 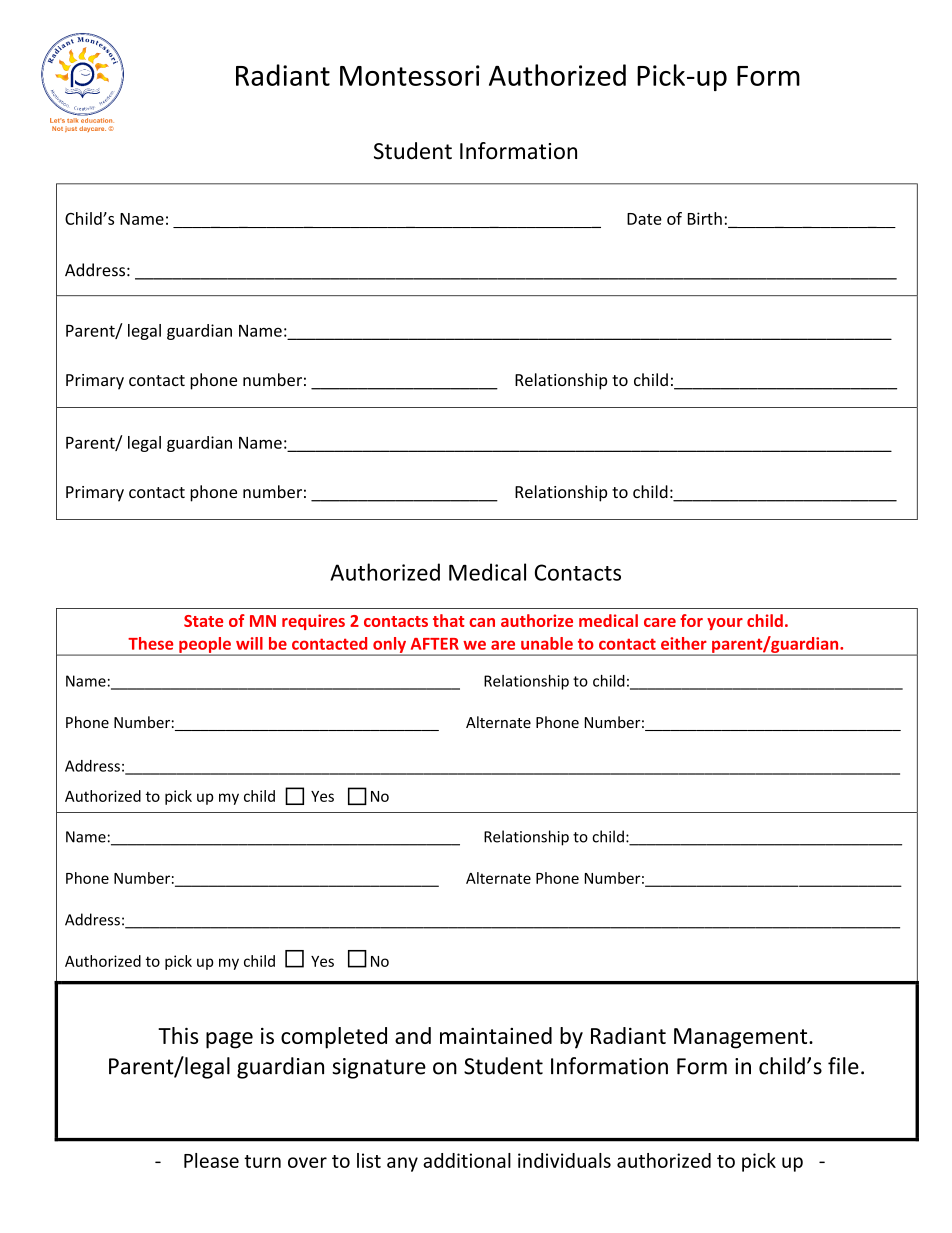 What do you see at coordinates (496, 1035) in the screenshot?
I see `maintained` at bounding box center [496, 1035].
